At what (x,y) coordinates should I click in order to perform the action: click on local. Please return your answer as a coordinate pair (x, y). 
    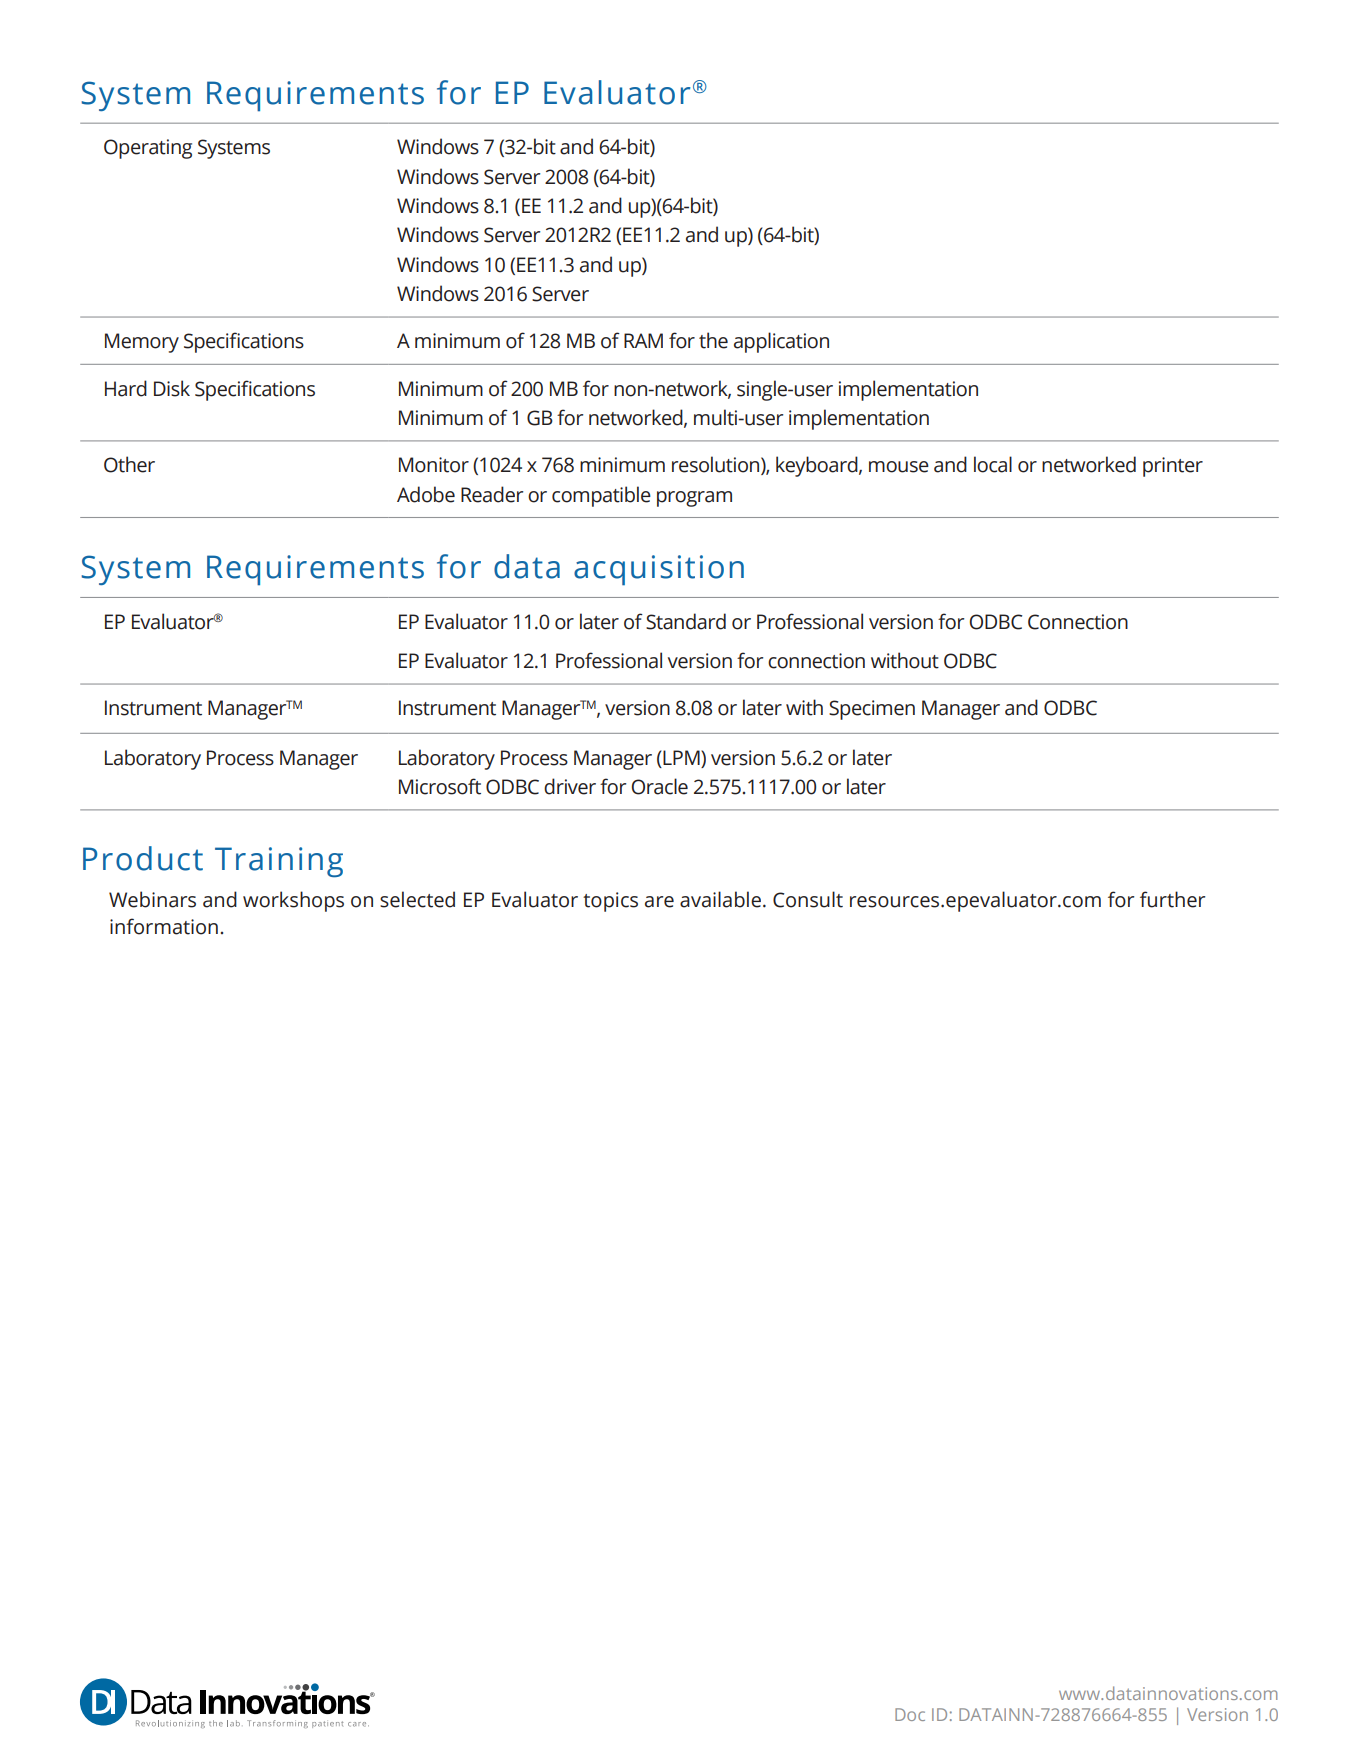
    Looking at the image, I should click on (993, 464).
